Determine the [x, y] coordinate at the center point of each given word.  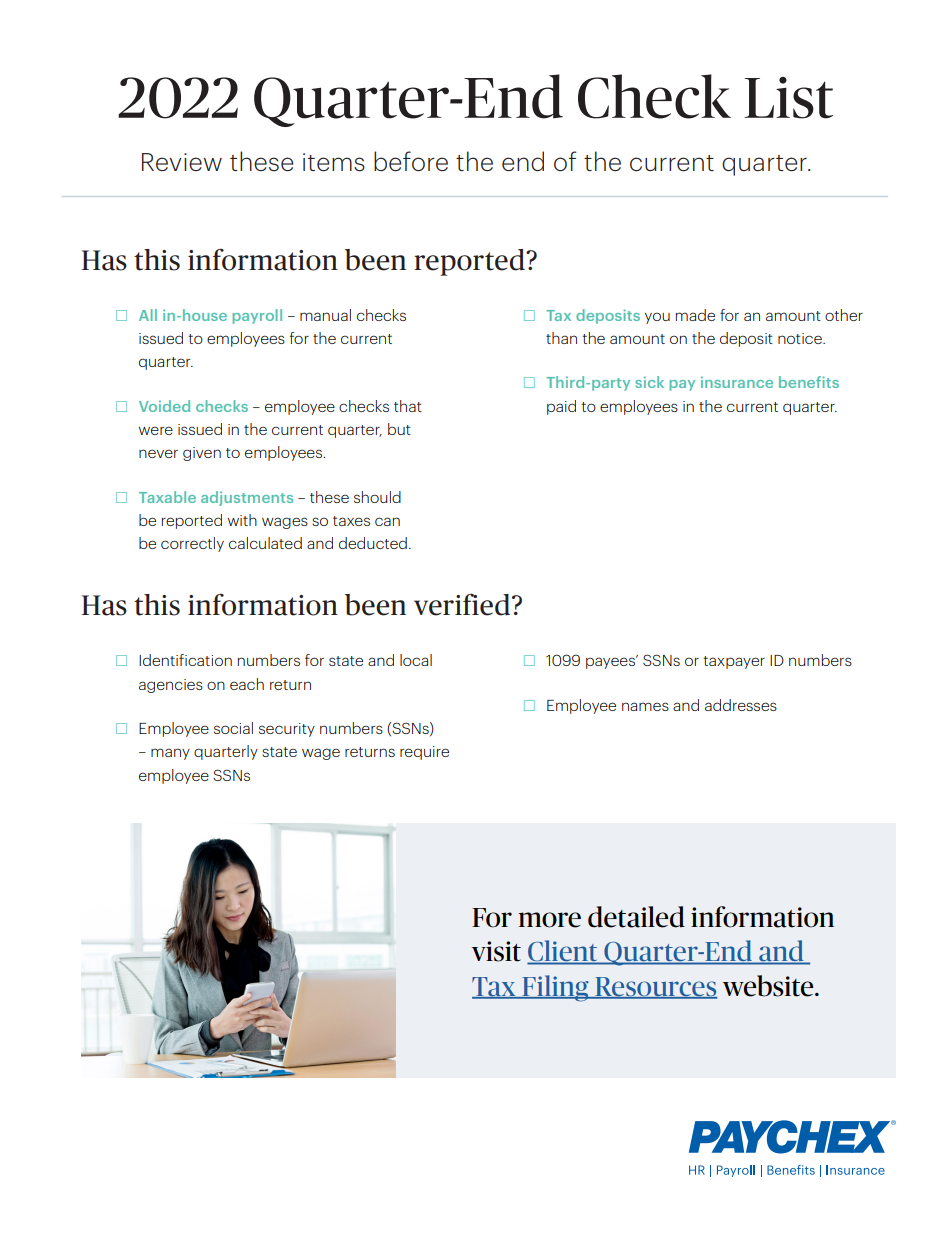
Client [563, 952]
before [411, 161]
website [769, 986]
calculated [265, 543]
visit [496, 951]
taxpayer [734, 662]
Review [182, 162]
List [788, 98]
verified [463, 605]
